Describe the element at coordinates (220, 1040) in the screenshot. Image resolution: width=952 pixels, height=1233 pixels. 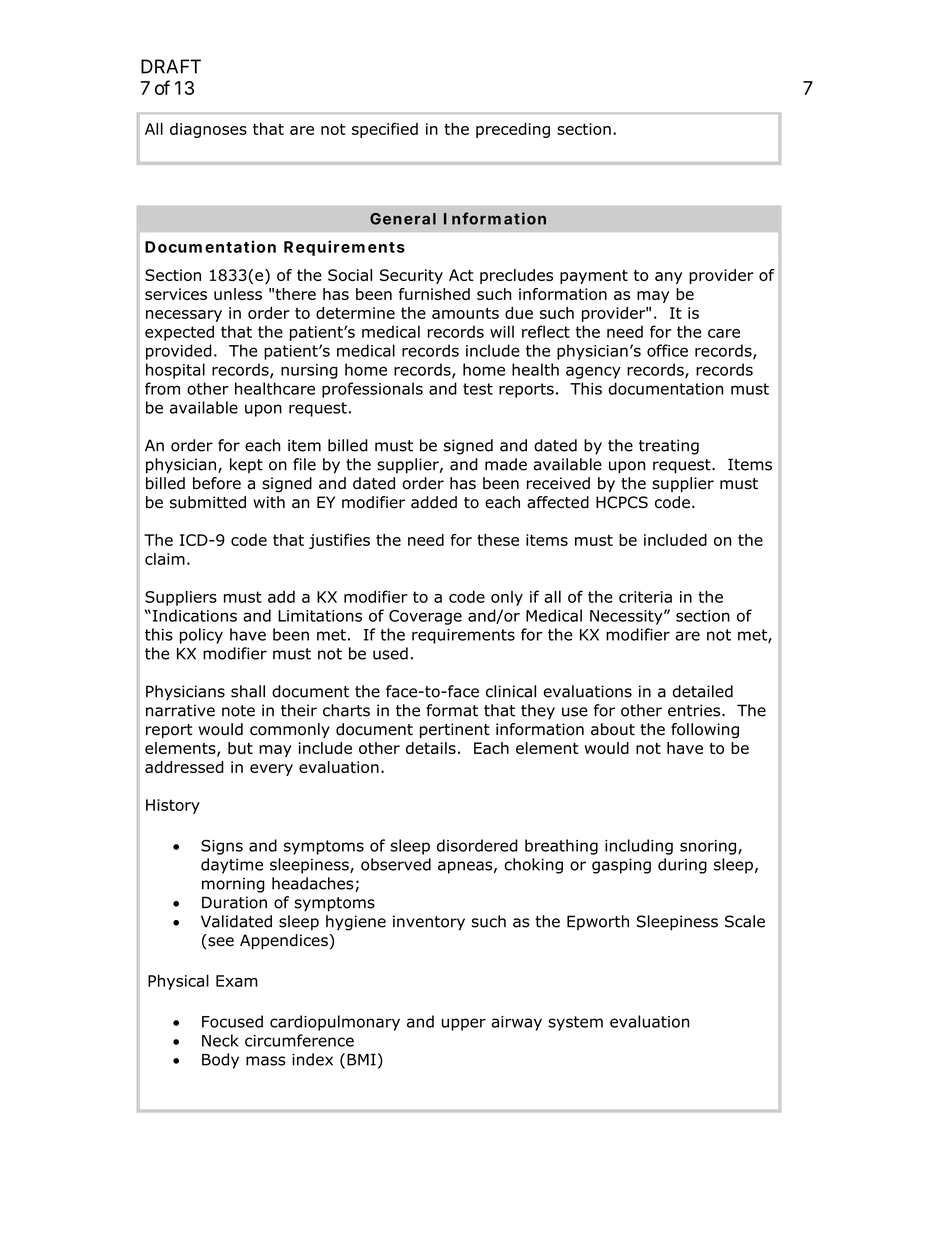
I see `Neck` at that location.
